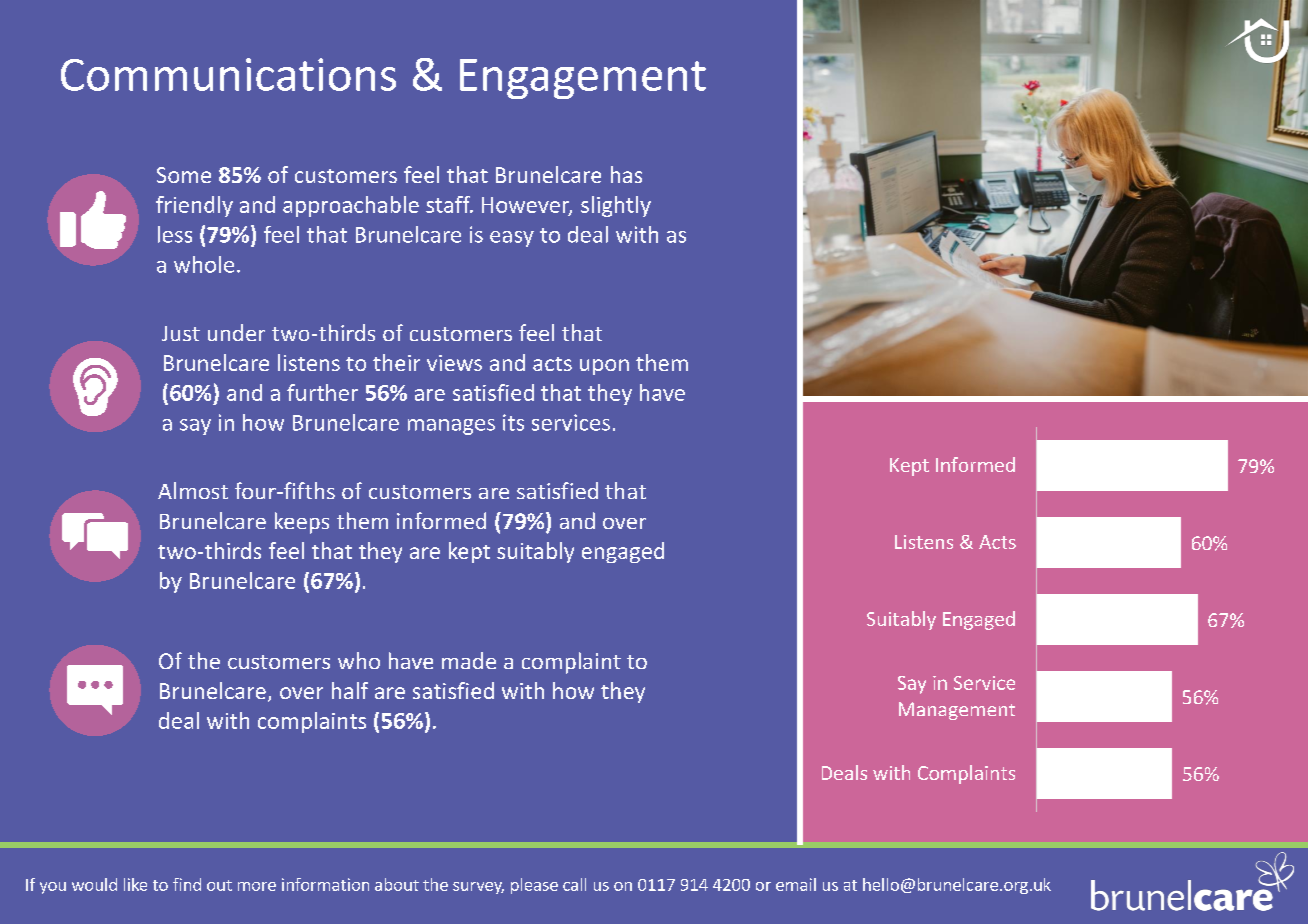 This page has width=1308, height=924. Describe the element at coordinates (626, 174) in the page. I see `has` at that location.
